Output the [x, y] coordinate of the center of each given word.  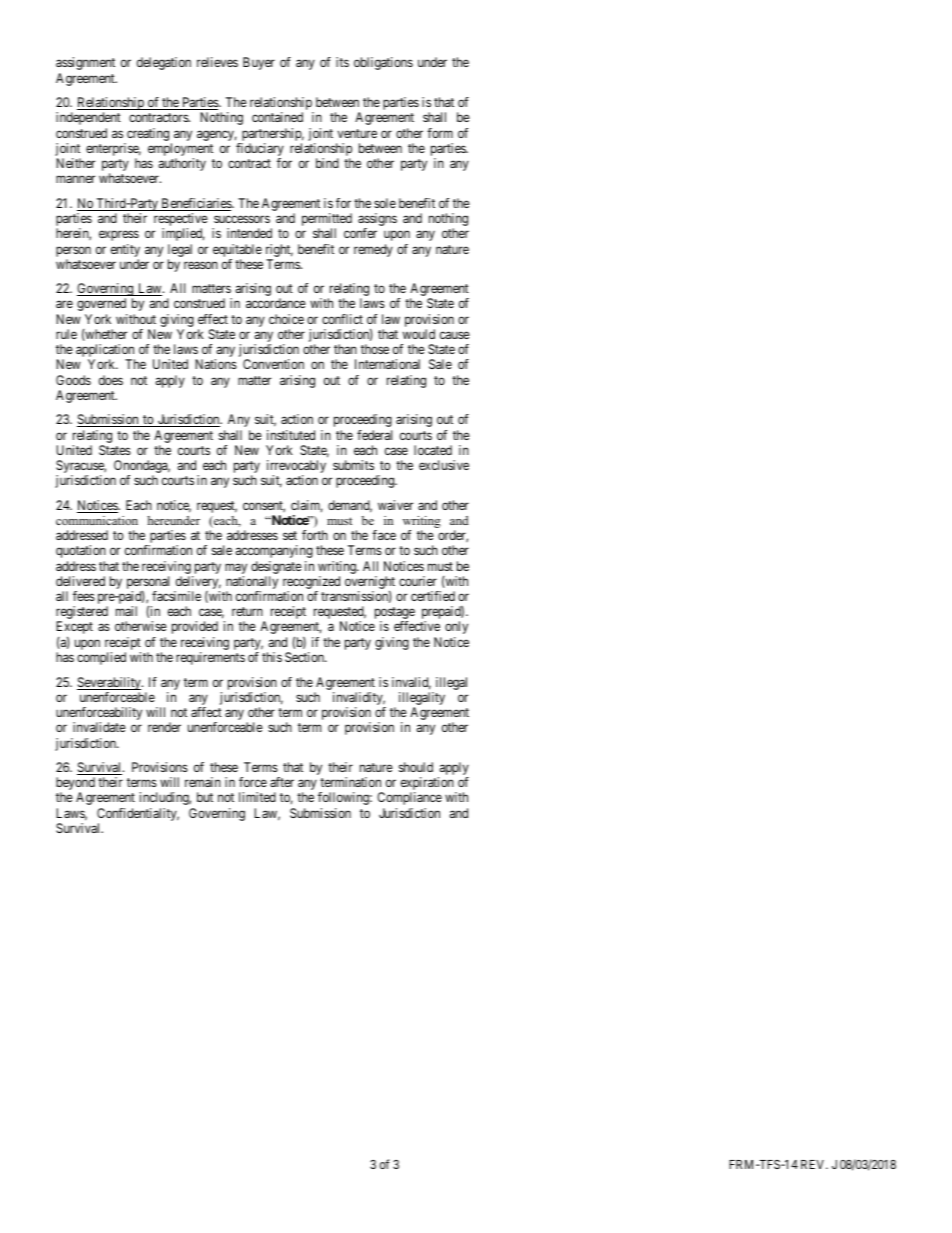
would [419, 334]
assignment [85, 63]
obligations [383, 63]
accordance [276, 303]
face [384, 535]
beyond [75, 785]
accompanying [274, 551]
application [105, 352]
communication [97, 520]
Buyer [259, 63]
